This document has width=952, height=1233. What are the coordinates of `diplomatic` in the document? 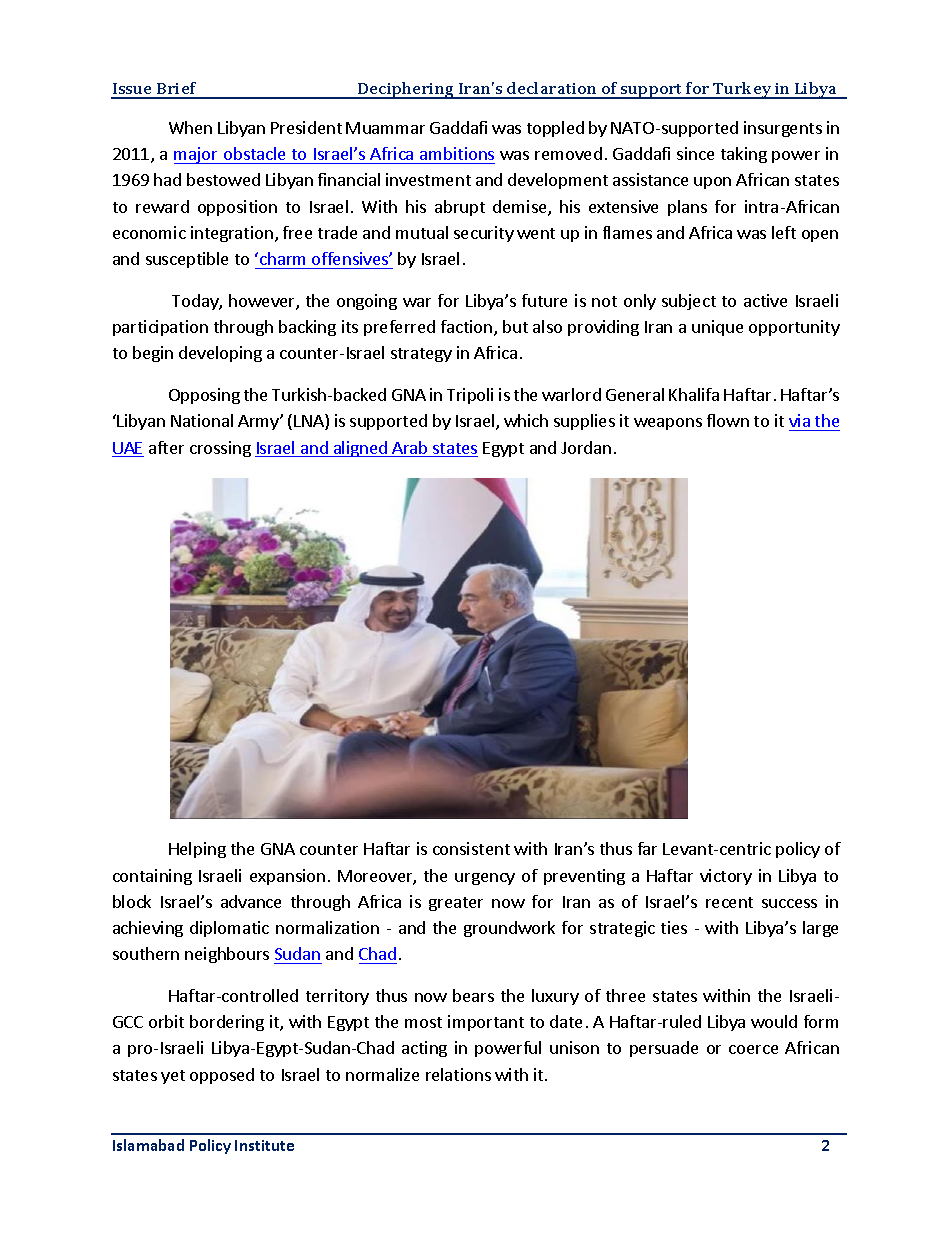 It's located at (229, 929).
